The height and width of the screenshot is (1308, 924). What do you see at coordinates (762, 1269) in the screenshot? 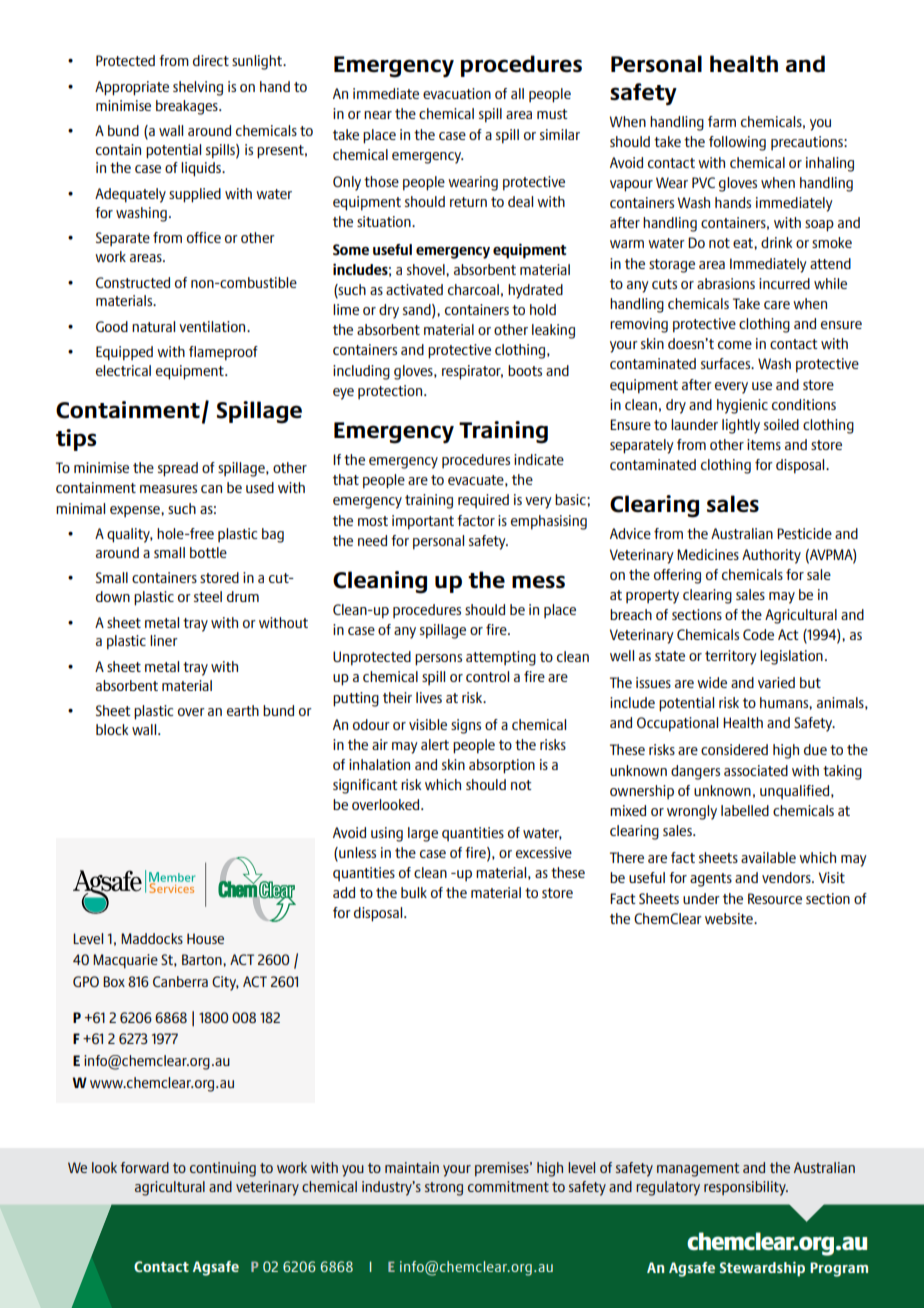
I see `Stewardship` at bounding box center [762, 1269].
